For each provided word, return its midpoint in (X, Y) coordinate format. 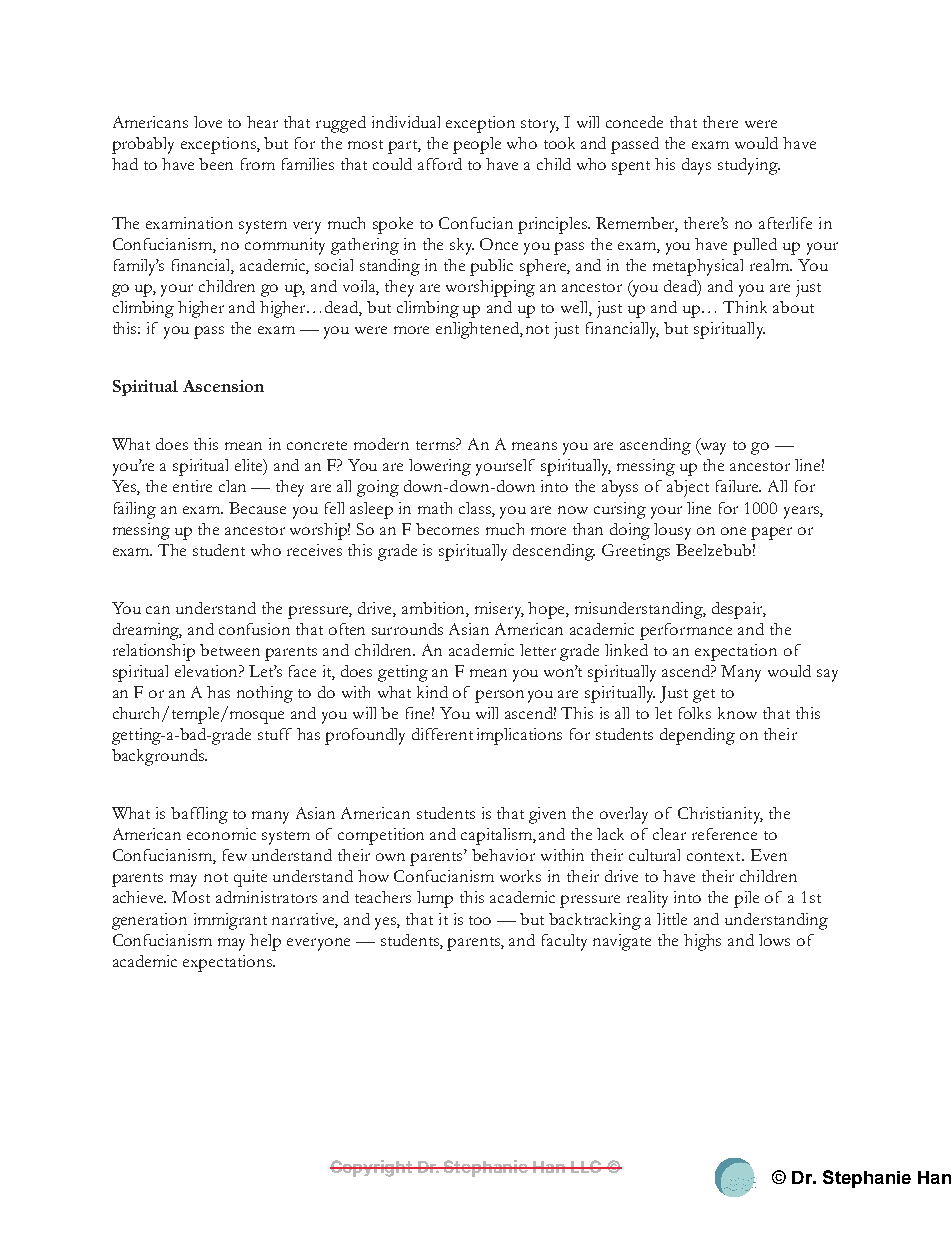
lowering (440, 467)
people (477, 145)
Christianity (720, 815)
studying (749, 166)
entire (192, 486)
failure (738, 486)
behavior (503, 855)
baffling (199, 815)
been (216, 164)
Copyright (372, 1168)
